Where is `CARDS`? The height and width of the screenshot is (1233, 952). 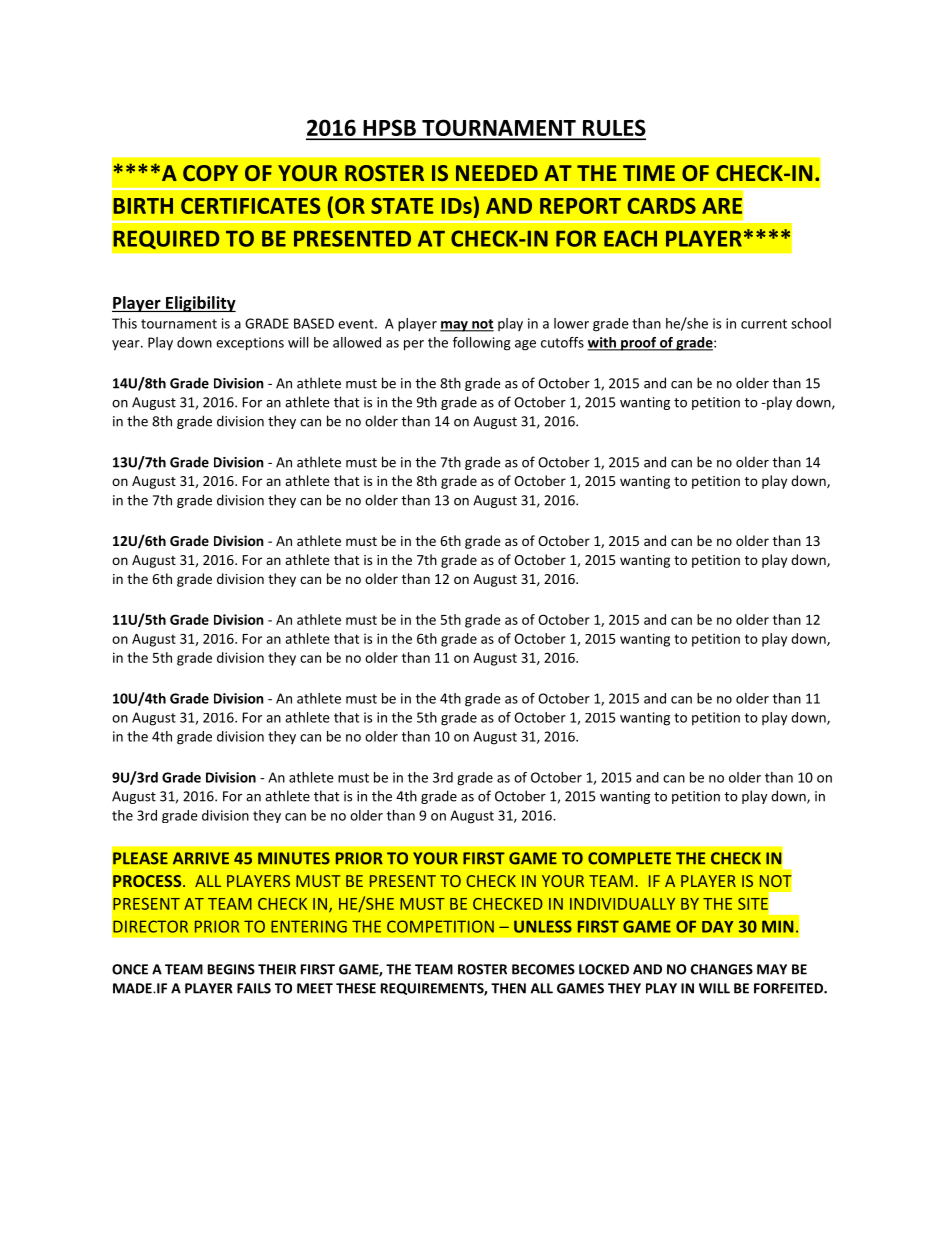 CARDS is located at coordinates (662, 206).
